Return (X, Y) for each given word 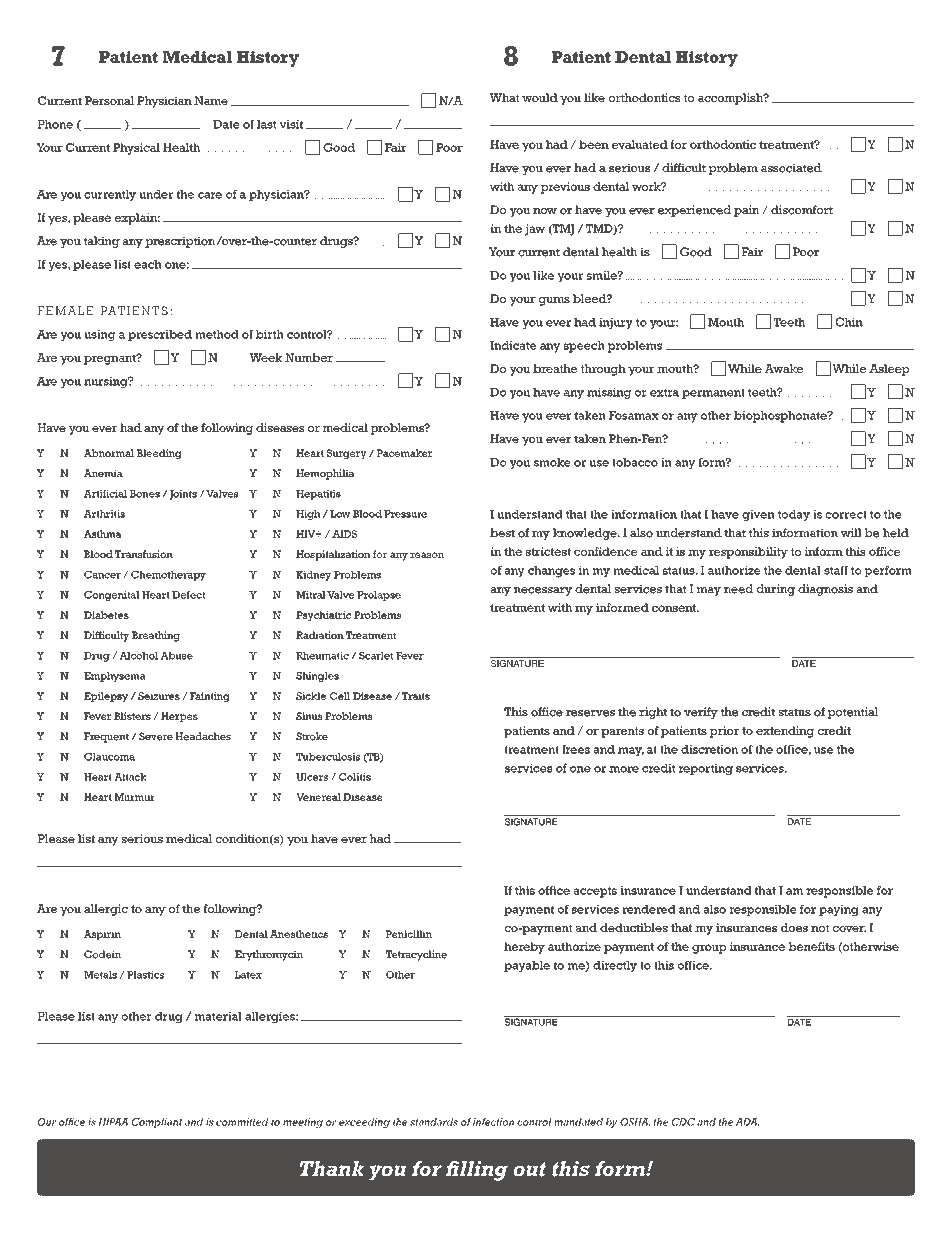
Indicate (513, 345)
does (794, 927)
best (502, 533)
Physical (136, 149)
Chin (849, 322)
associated (791, 168)
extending (785, 732)
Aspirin (102, 935)
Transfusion (144, 554)
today (794, 515)
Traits (416, 696)
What (504, 97)
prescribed (160, 335)
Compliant (156, 1123)
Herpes (179, 717)
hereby (524, 948)
